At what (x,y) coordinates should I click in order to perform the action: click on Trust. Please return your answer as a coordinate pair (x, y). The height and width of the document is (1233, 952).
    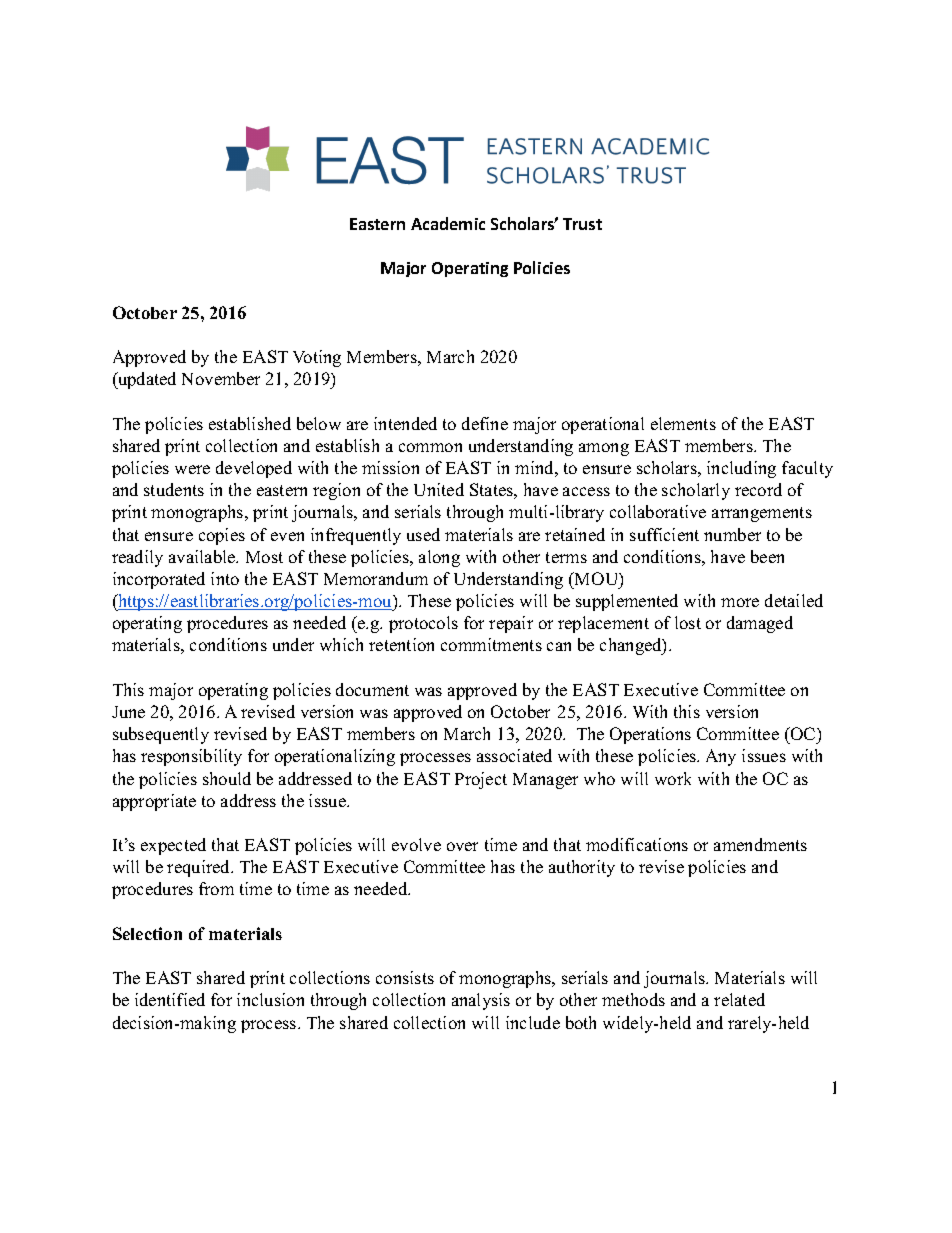
    Looking at the image, I should click on (582, 224).
